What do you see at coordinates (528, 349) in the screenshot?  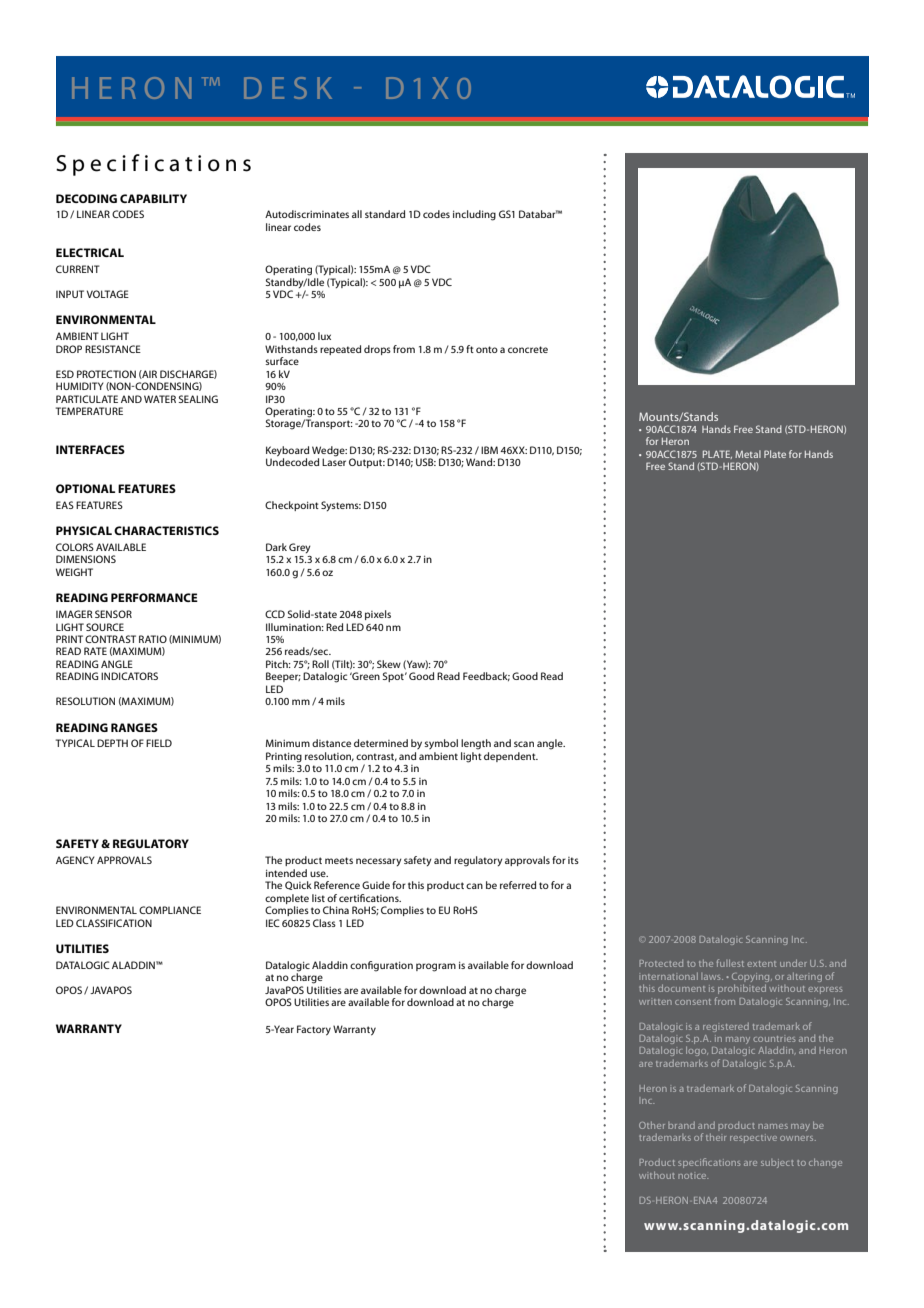 I see `concrete` at bounding box center [528, 349].
